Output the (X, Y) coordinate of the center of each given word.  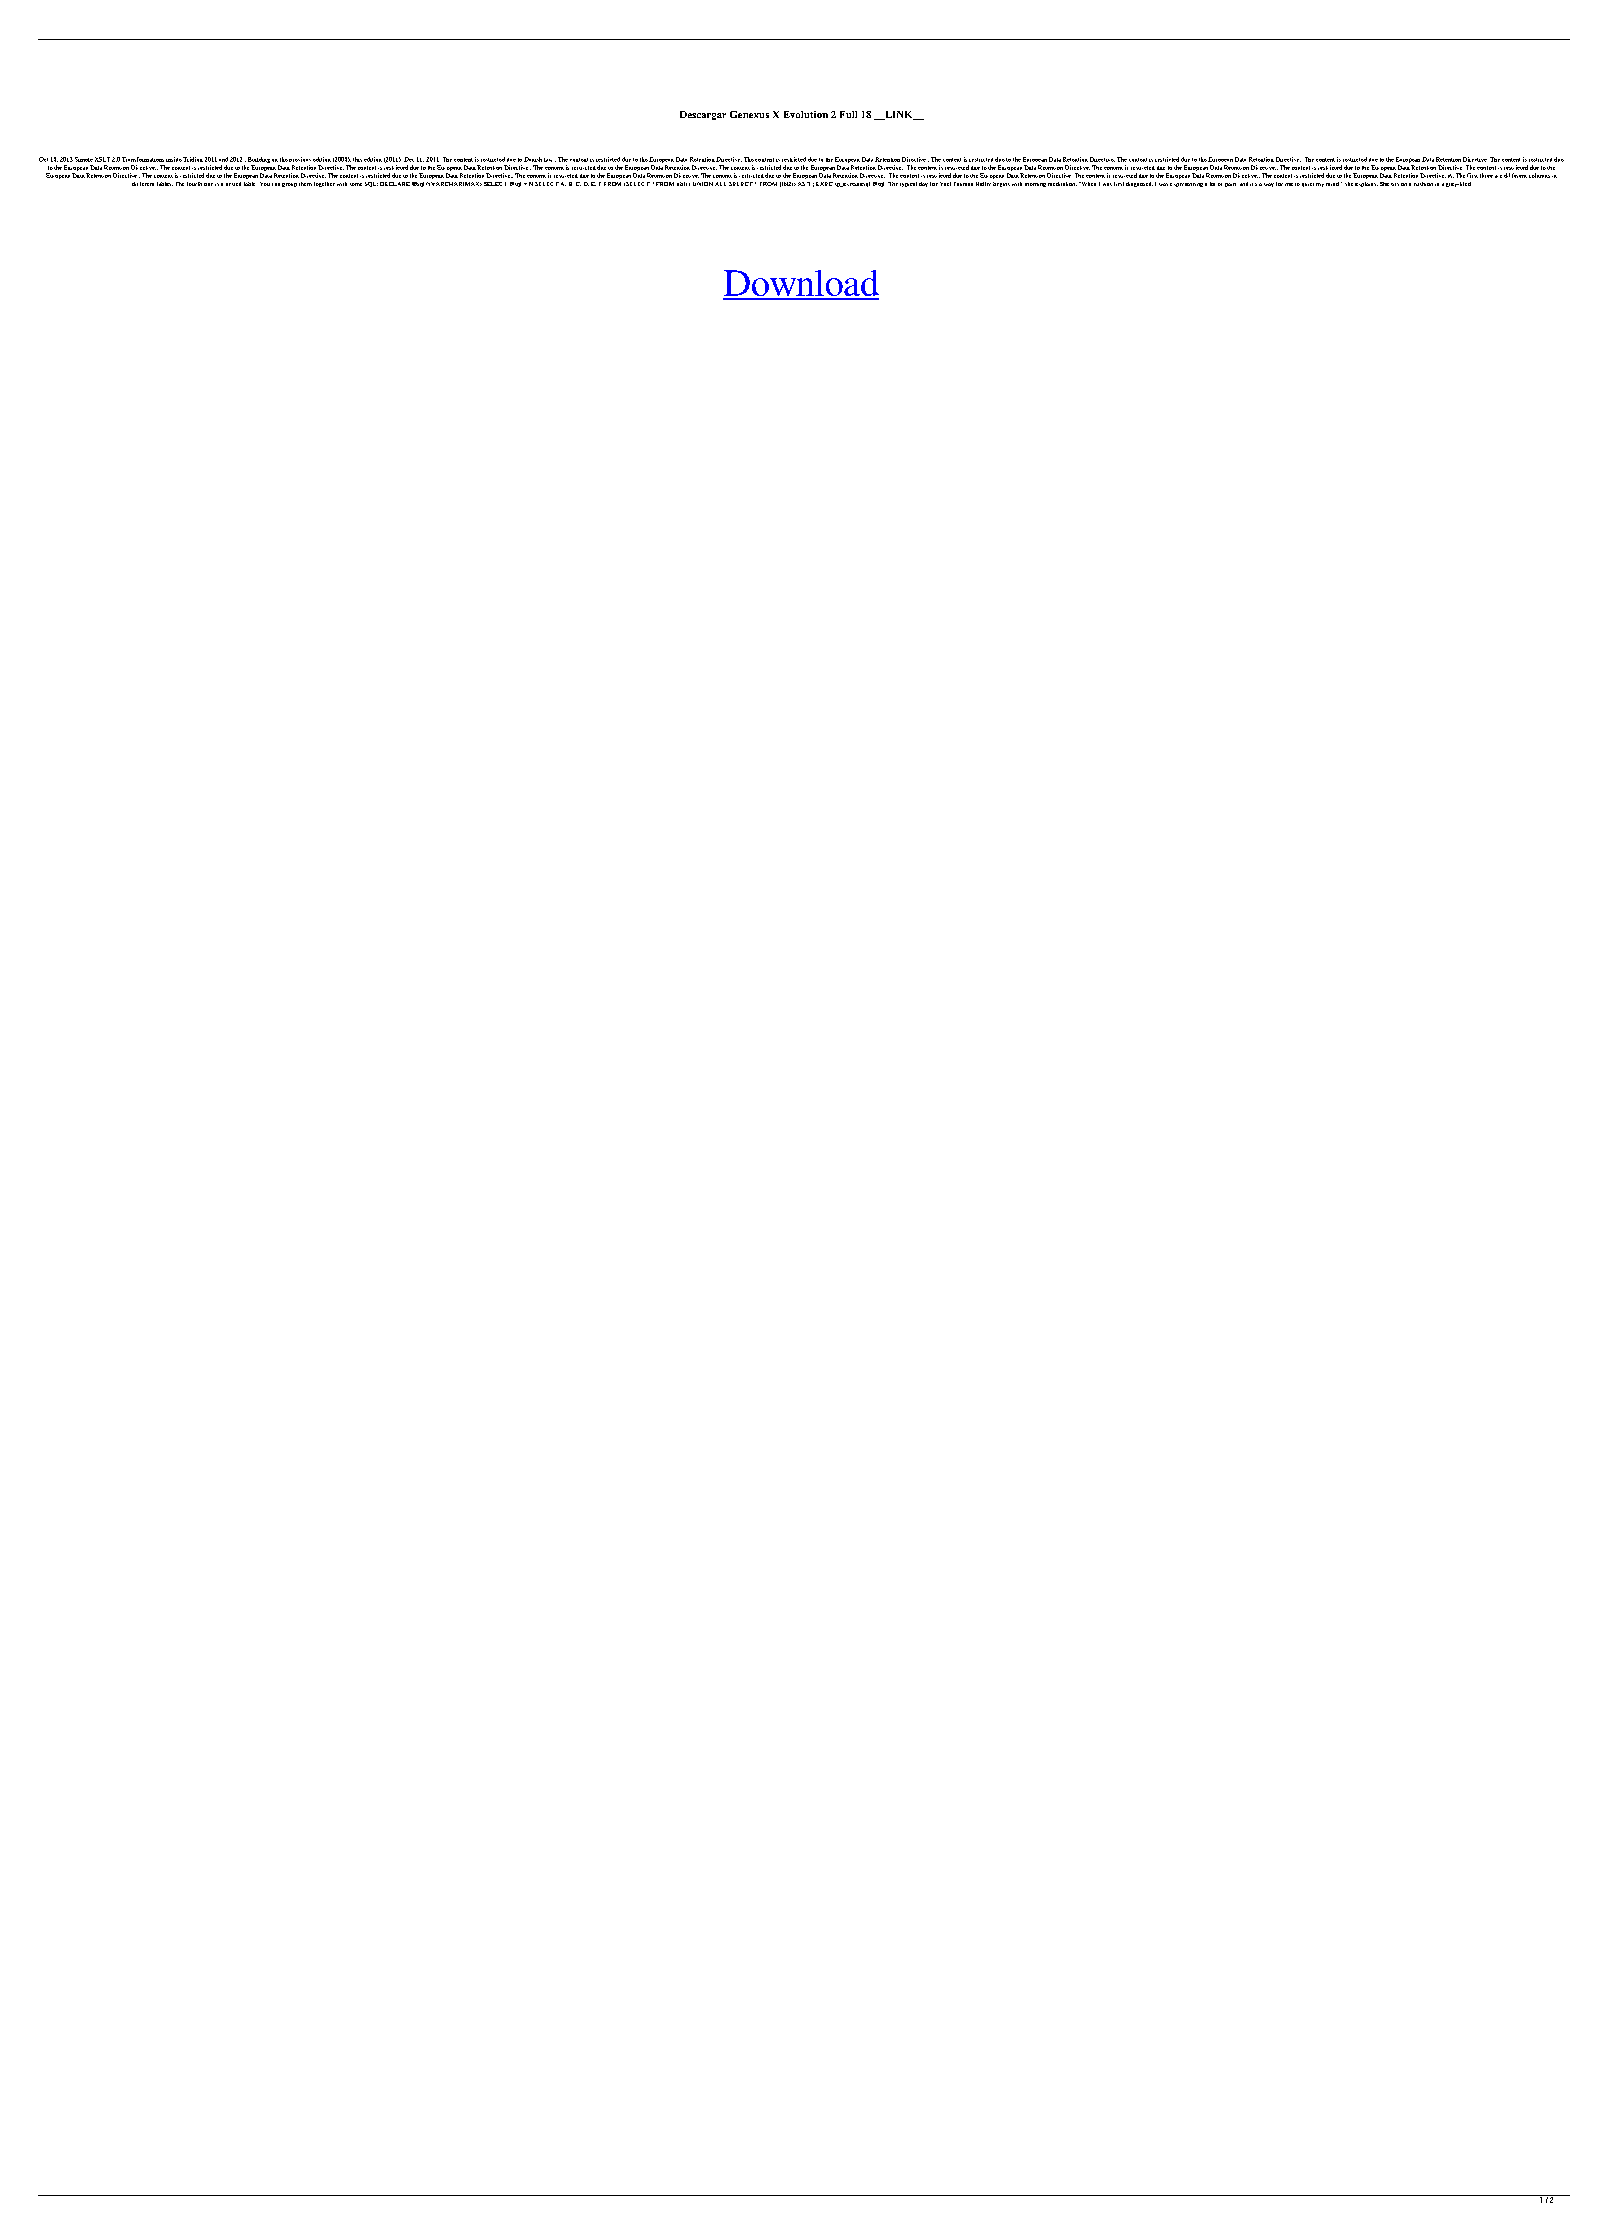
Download (801, 284)
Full (848, 114)
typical (908, 184)
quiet (1308, 185)
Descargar (703, 115)
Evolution (806, 114)
